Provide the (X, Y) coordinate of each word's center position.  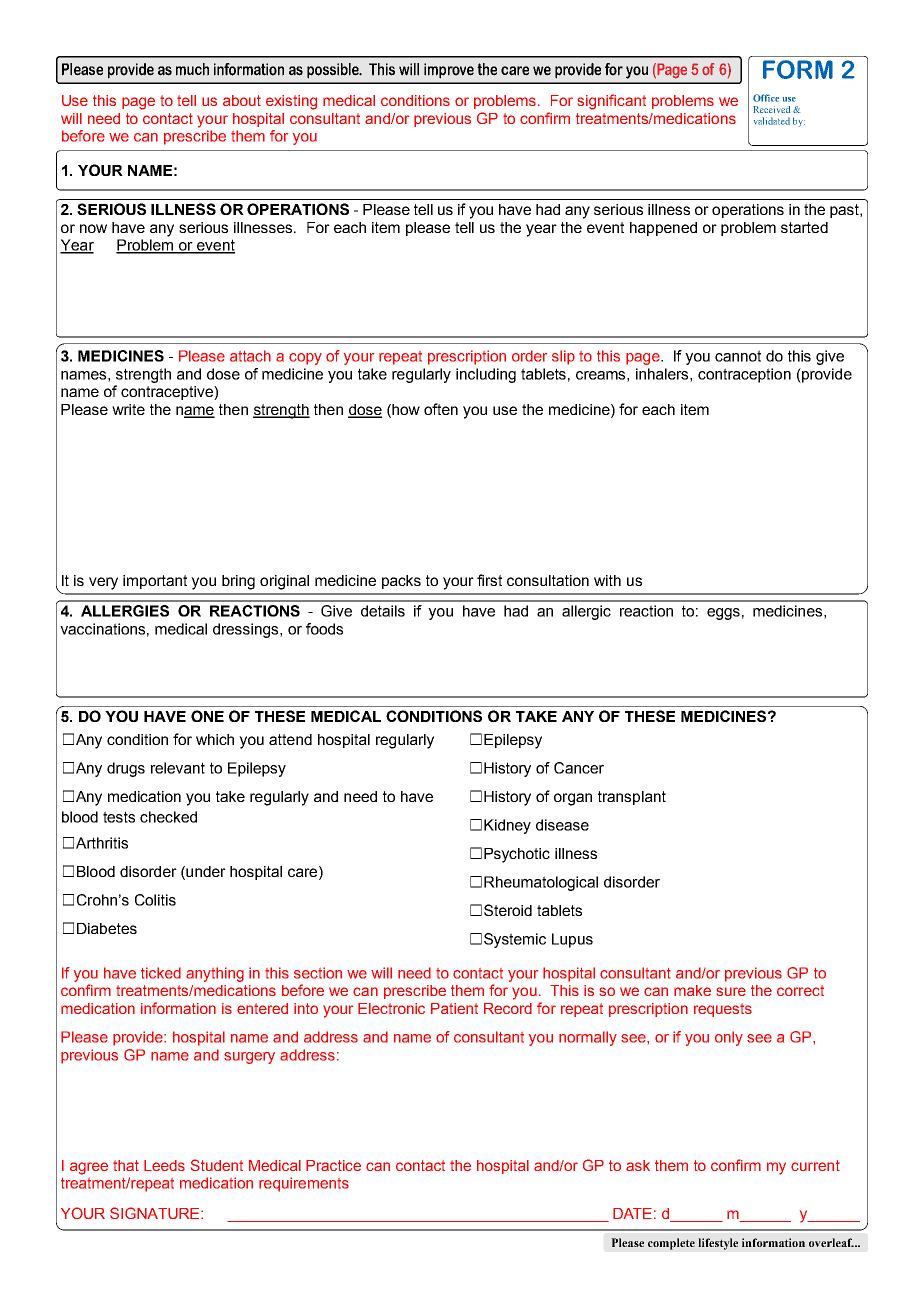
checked (168, 817)
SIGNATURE (156, 1213)
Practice (333, 1165)
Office (766, 98)
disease (562, 825)
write (128, 409)
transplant (632, 798)
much (192, 69)
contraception (744, 375)
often (441, 409)
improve (449, 71)
